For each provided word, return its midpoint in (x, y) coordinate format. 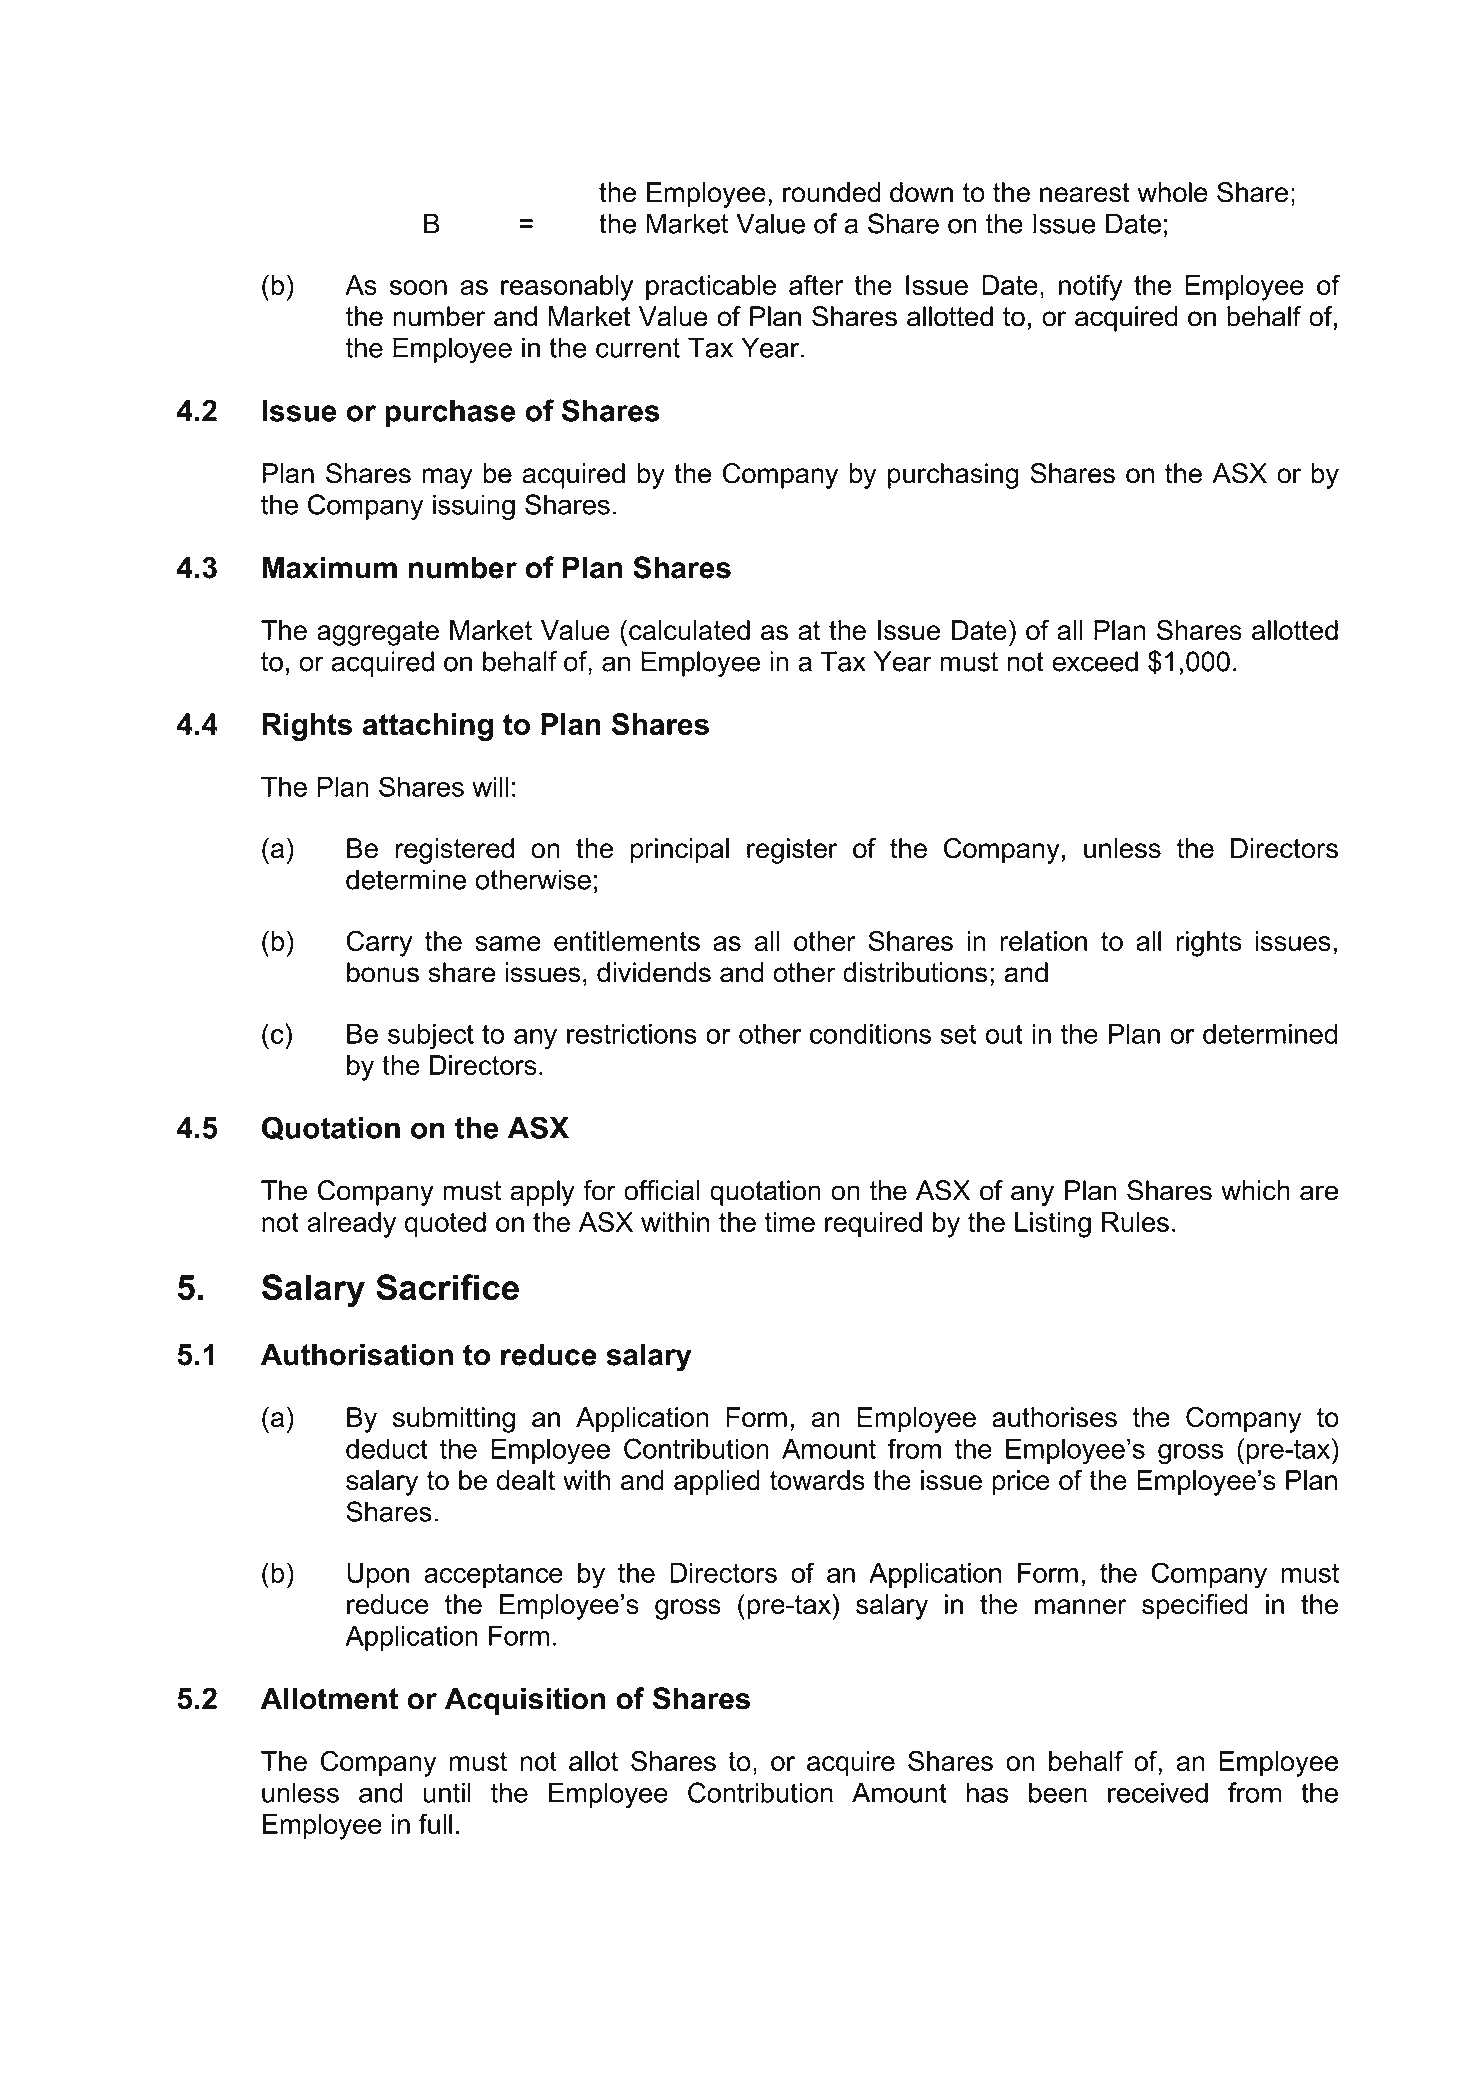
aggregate (378, 633)
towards (817, 1480)
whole (1172, 192)
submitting (454, 1420)
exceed (1095, 661)
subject (431, 1037)
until (447, 1792)
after (816, 284)
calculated (689, 630)
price (1021, 1483)
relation (1043, 941)
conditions (870, 1034)
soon (418, 287)
